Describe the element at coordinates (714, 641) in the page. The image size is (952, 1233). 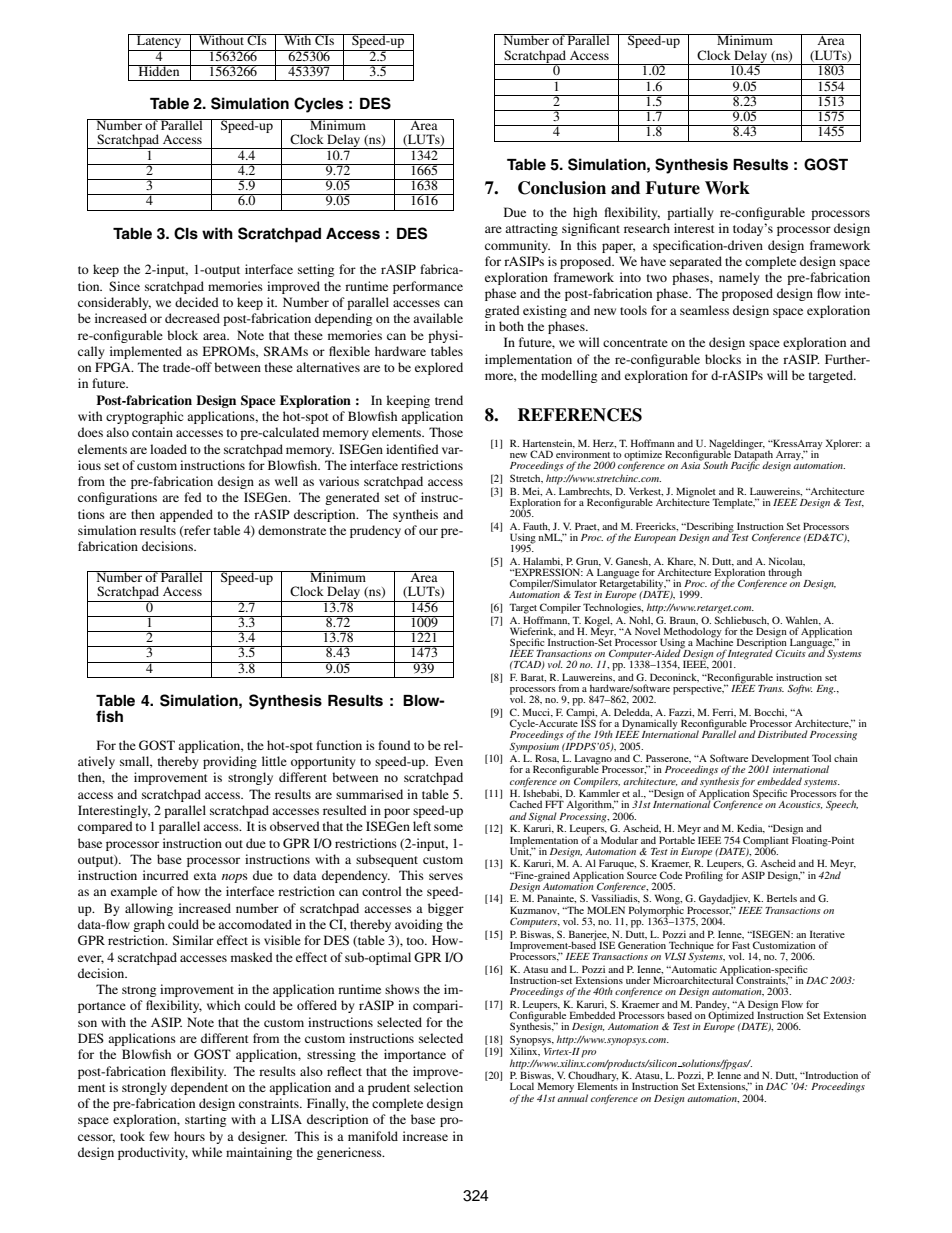
I see `Machine` at that location.
